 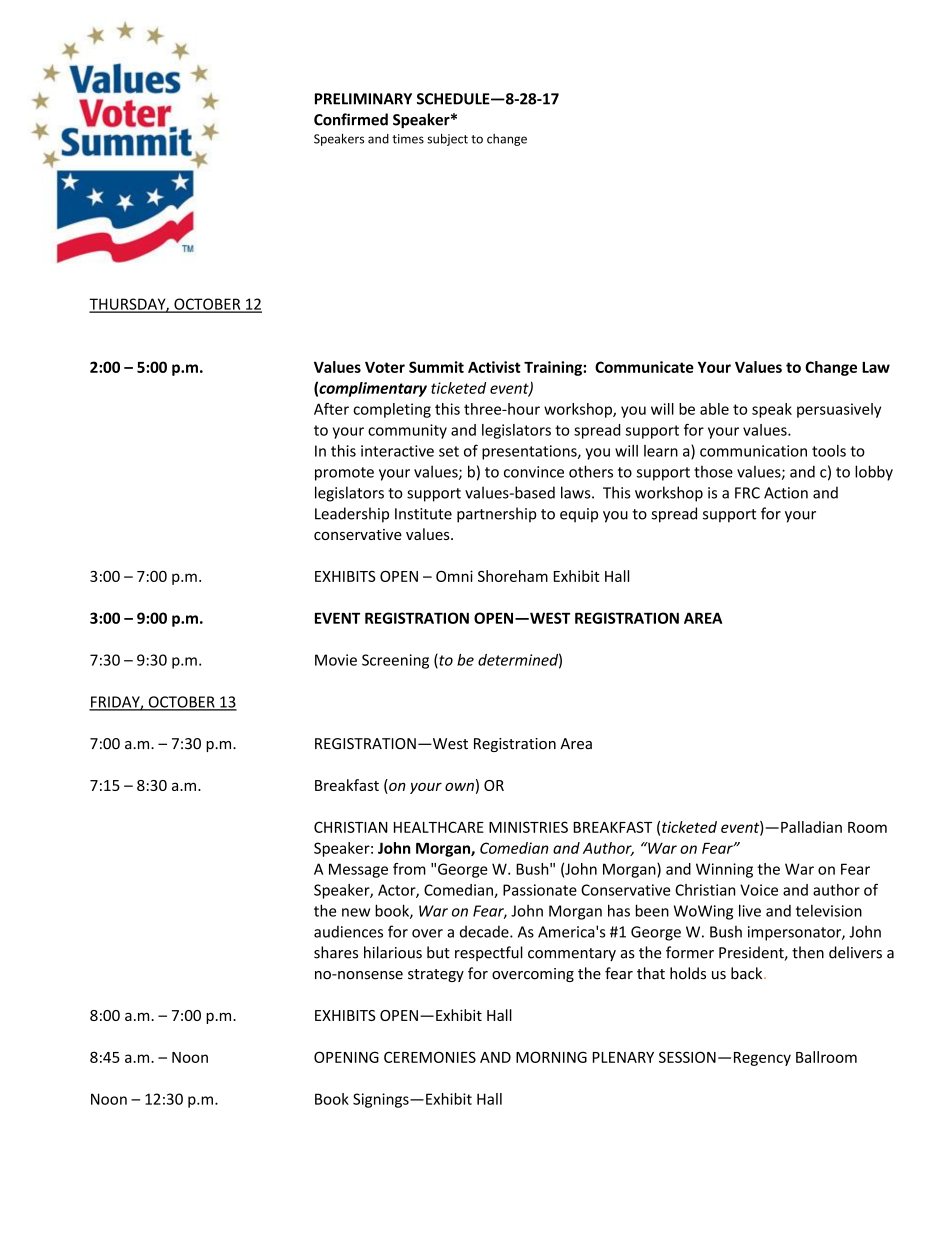 What do you see at coordinates (644, 367) in the page?
I see `Communicate` at bounding box center [644, 367].
